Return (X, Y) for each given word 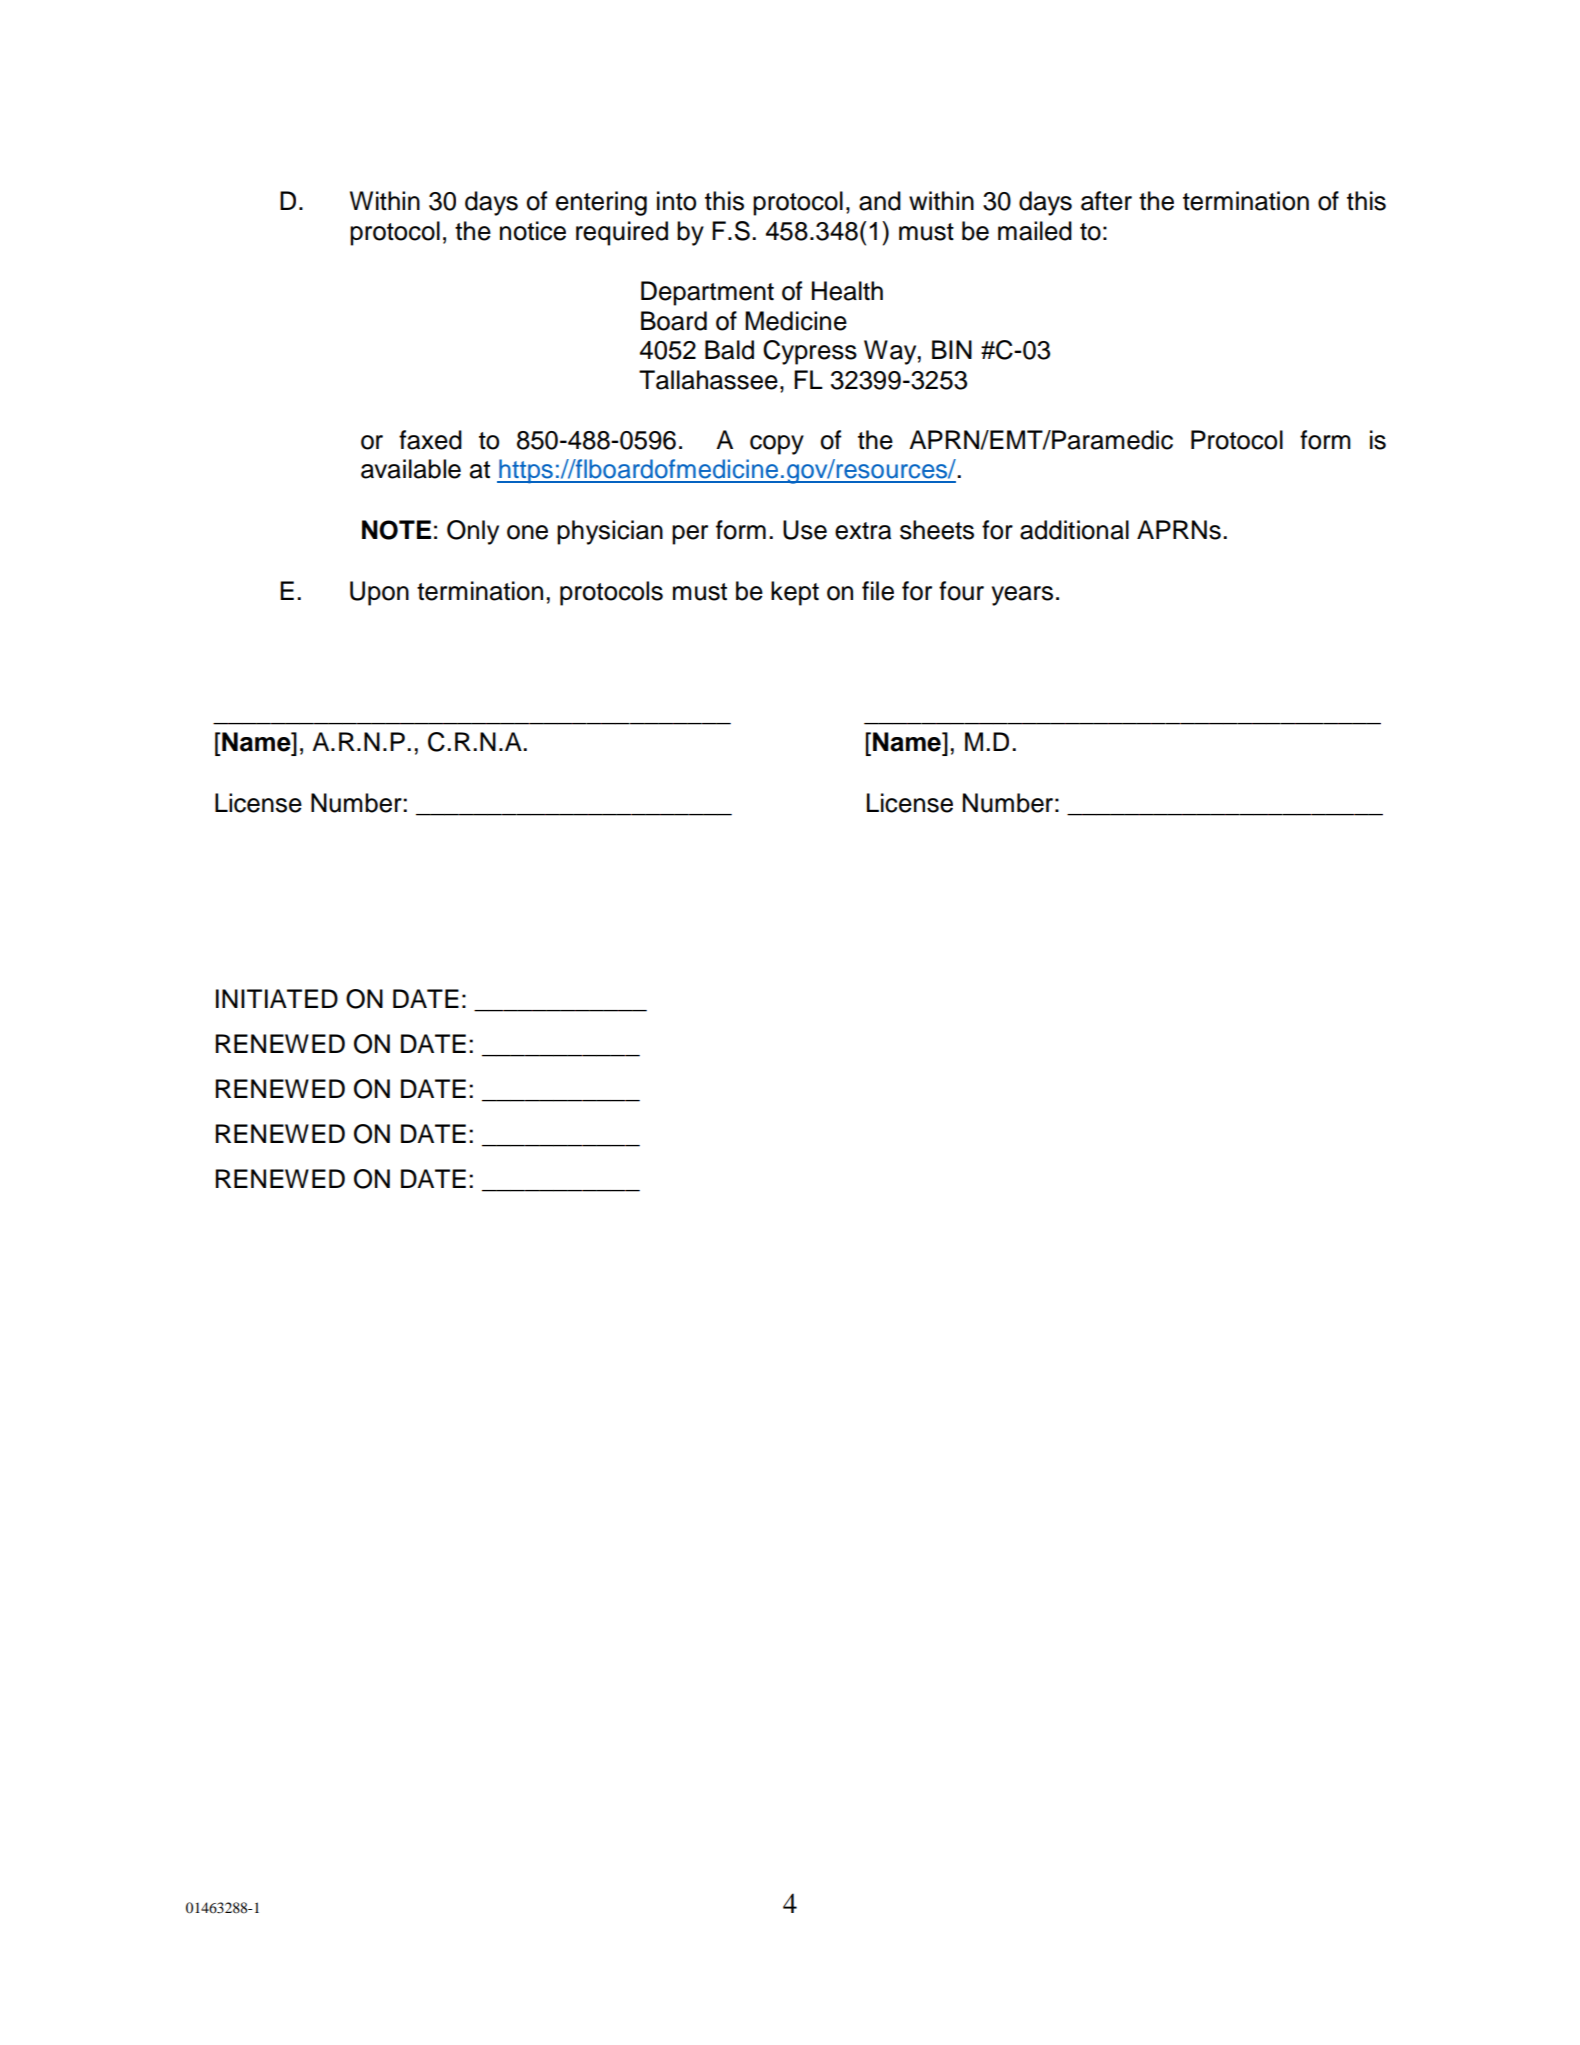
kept (795, 593)
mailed (1035, 231)
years (1022, 596)
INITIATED (277, 998)
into (676, 201)
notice (533, 231)
